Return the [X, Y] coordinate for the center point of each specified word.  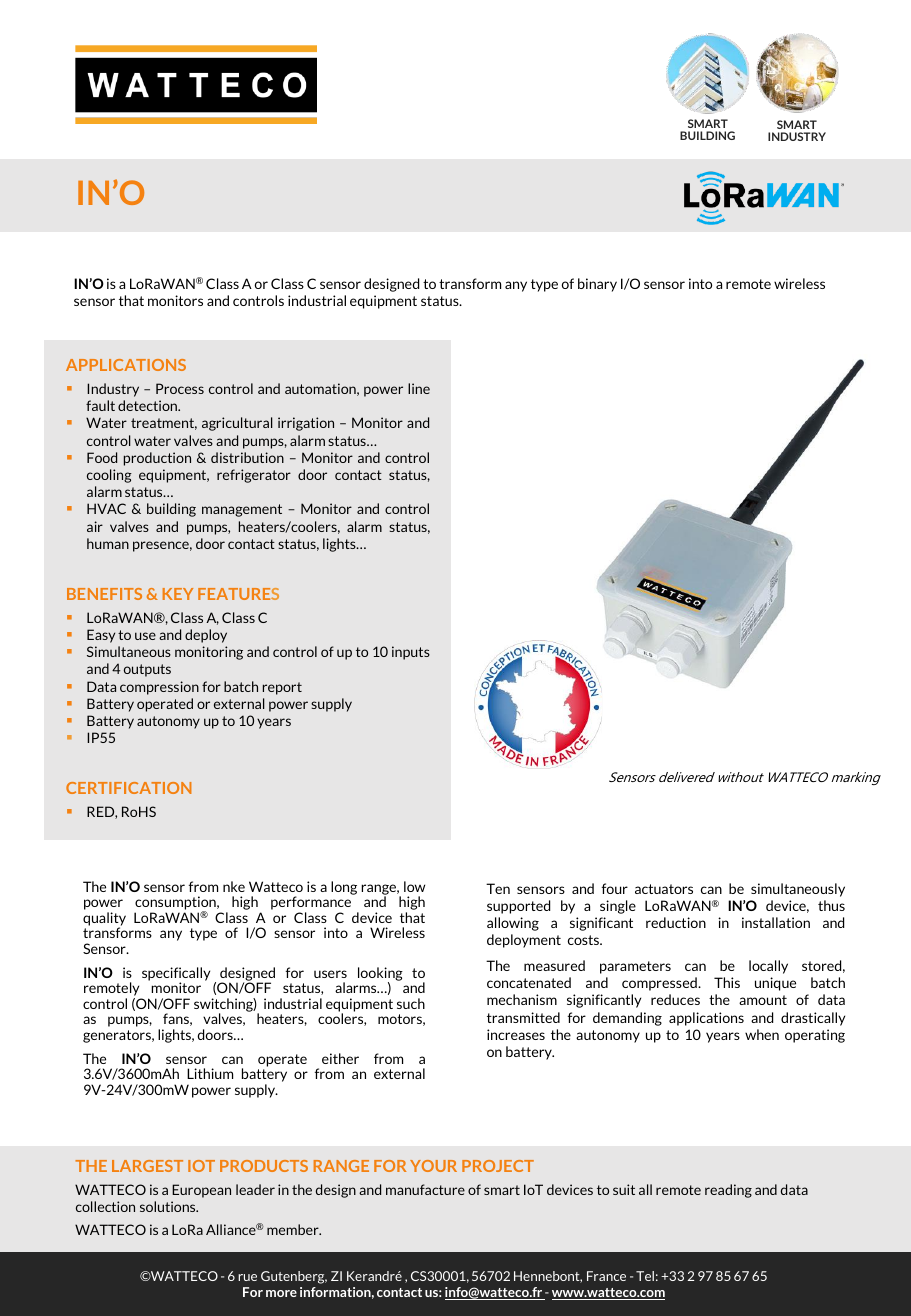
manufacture [425, 1189]
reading [728, 1191]
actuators [664, 889]
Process [180, 388]
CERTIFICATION [128, 788]
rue [247, 1277]
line [419, 388]
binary [597, 285]
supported [518, 907]
